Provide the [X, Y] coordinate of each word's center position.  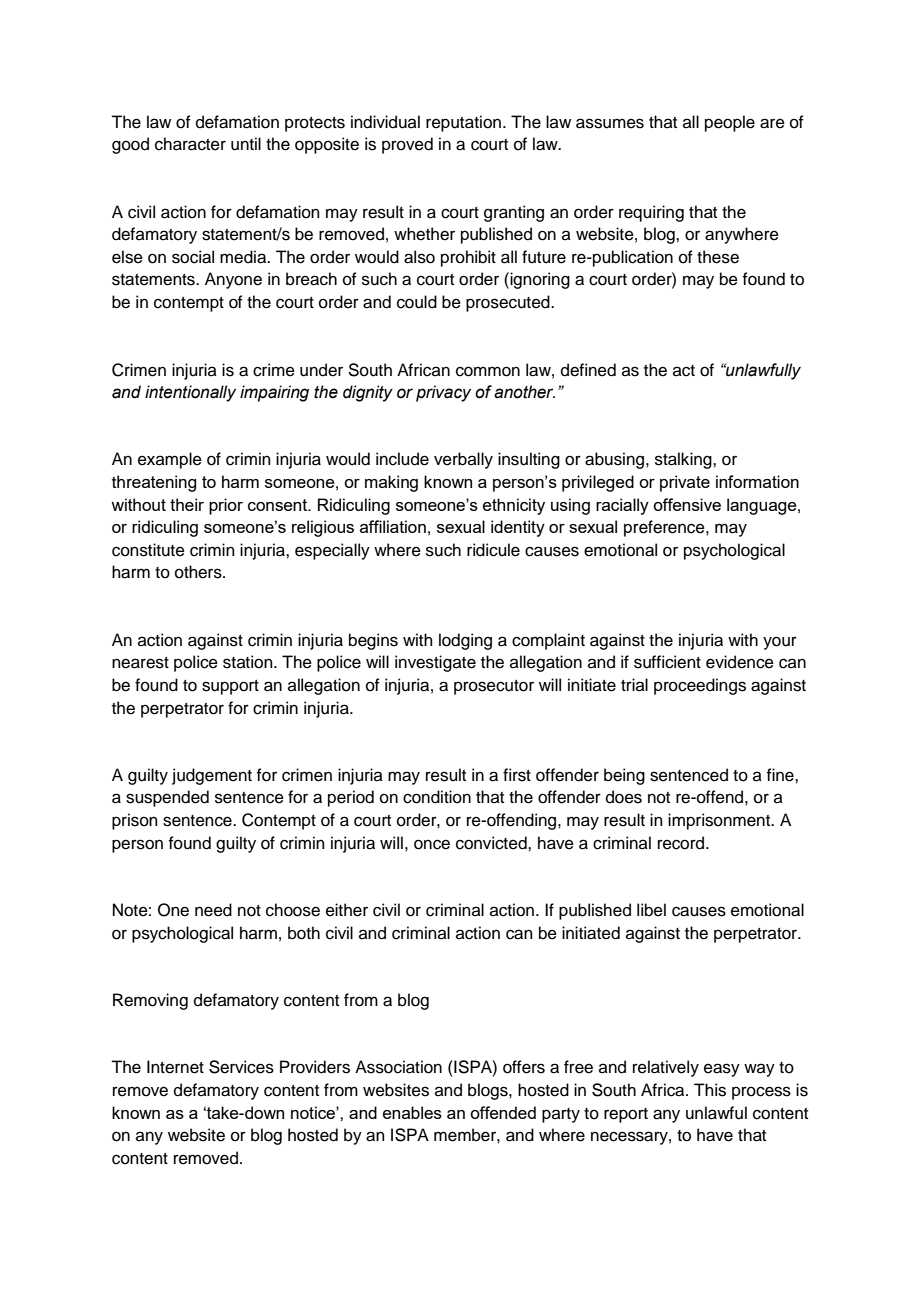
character [190, 144]
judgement [212, 776]
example [170, 460]
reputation [463, 123]
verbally [463, 460]
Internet [175, 1067]
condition [437, 797]
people [730, 123]
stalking [684, 460]
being [624, 776]
